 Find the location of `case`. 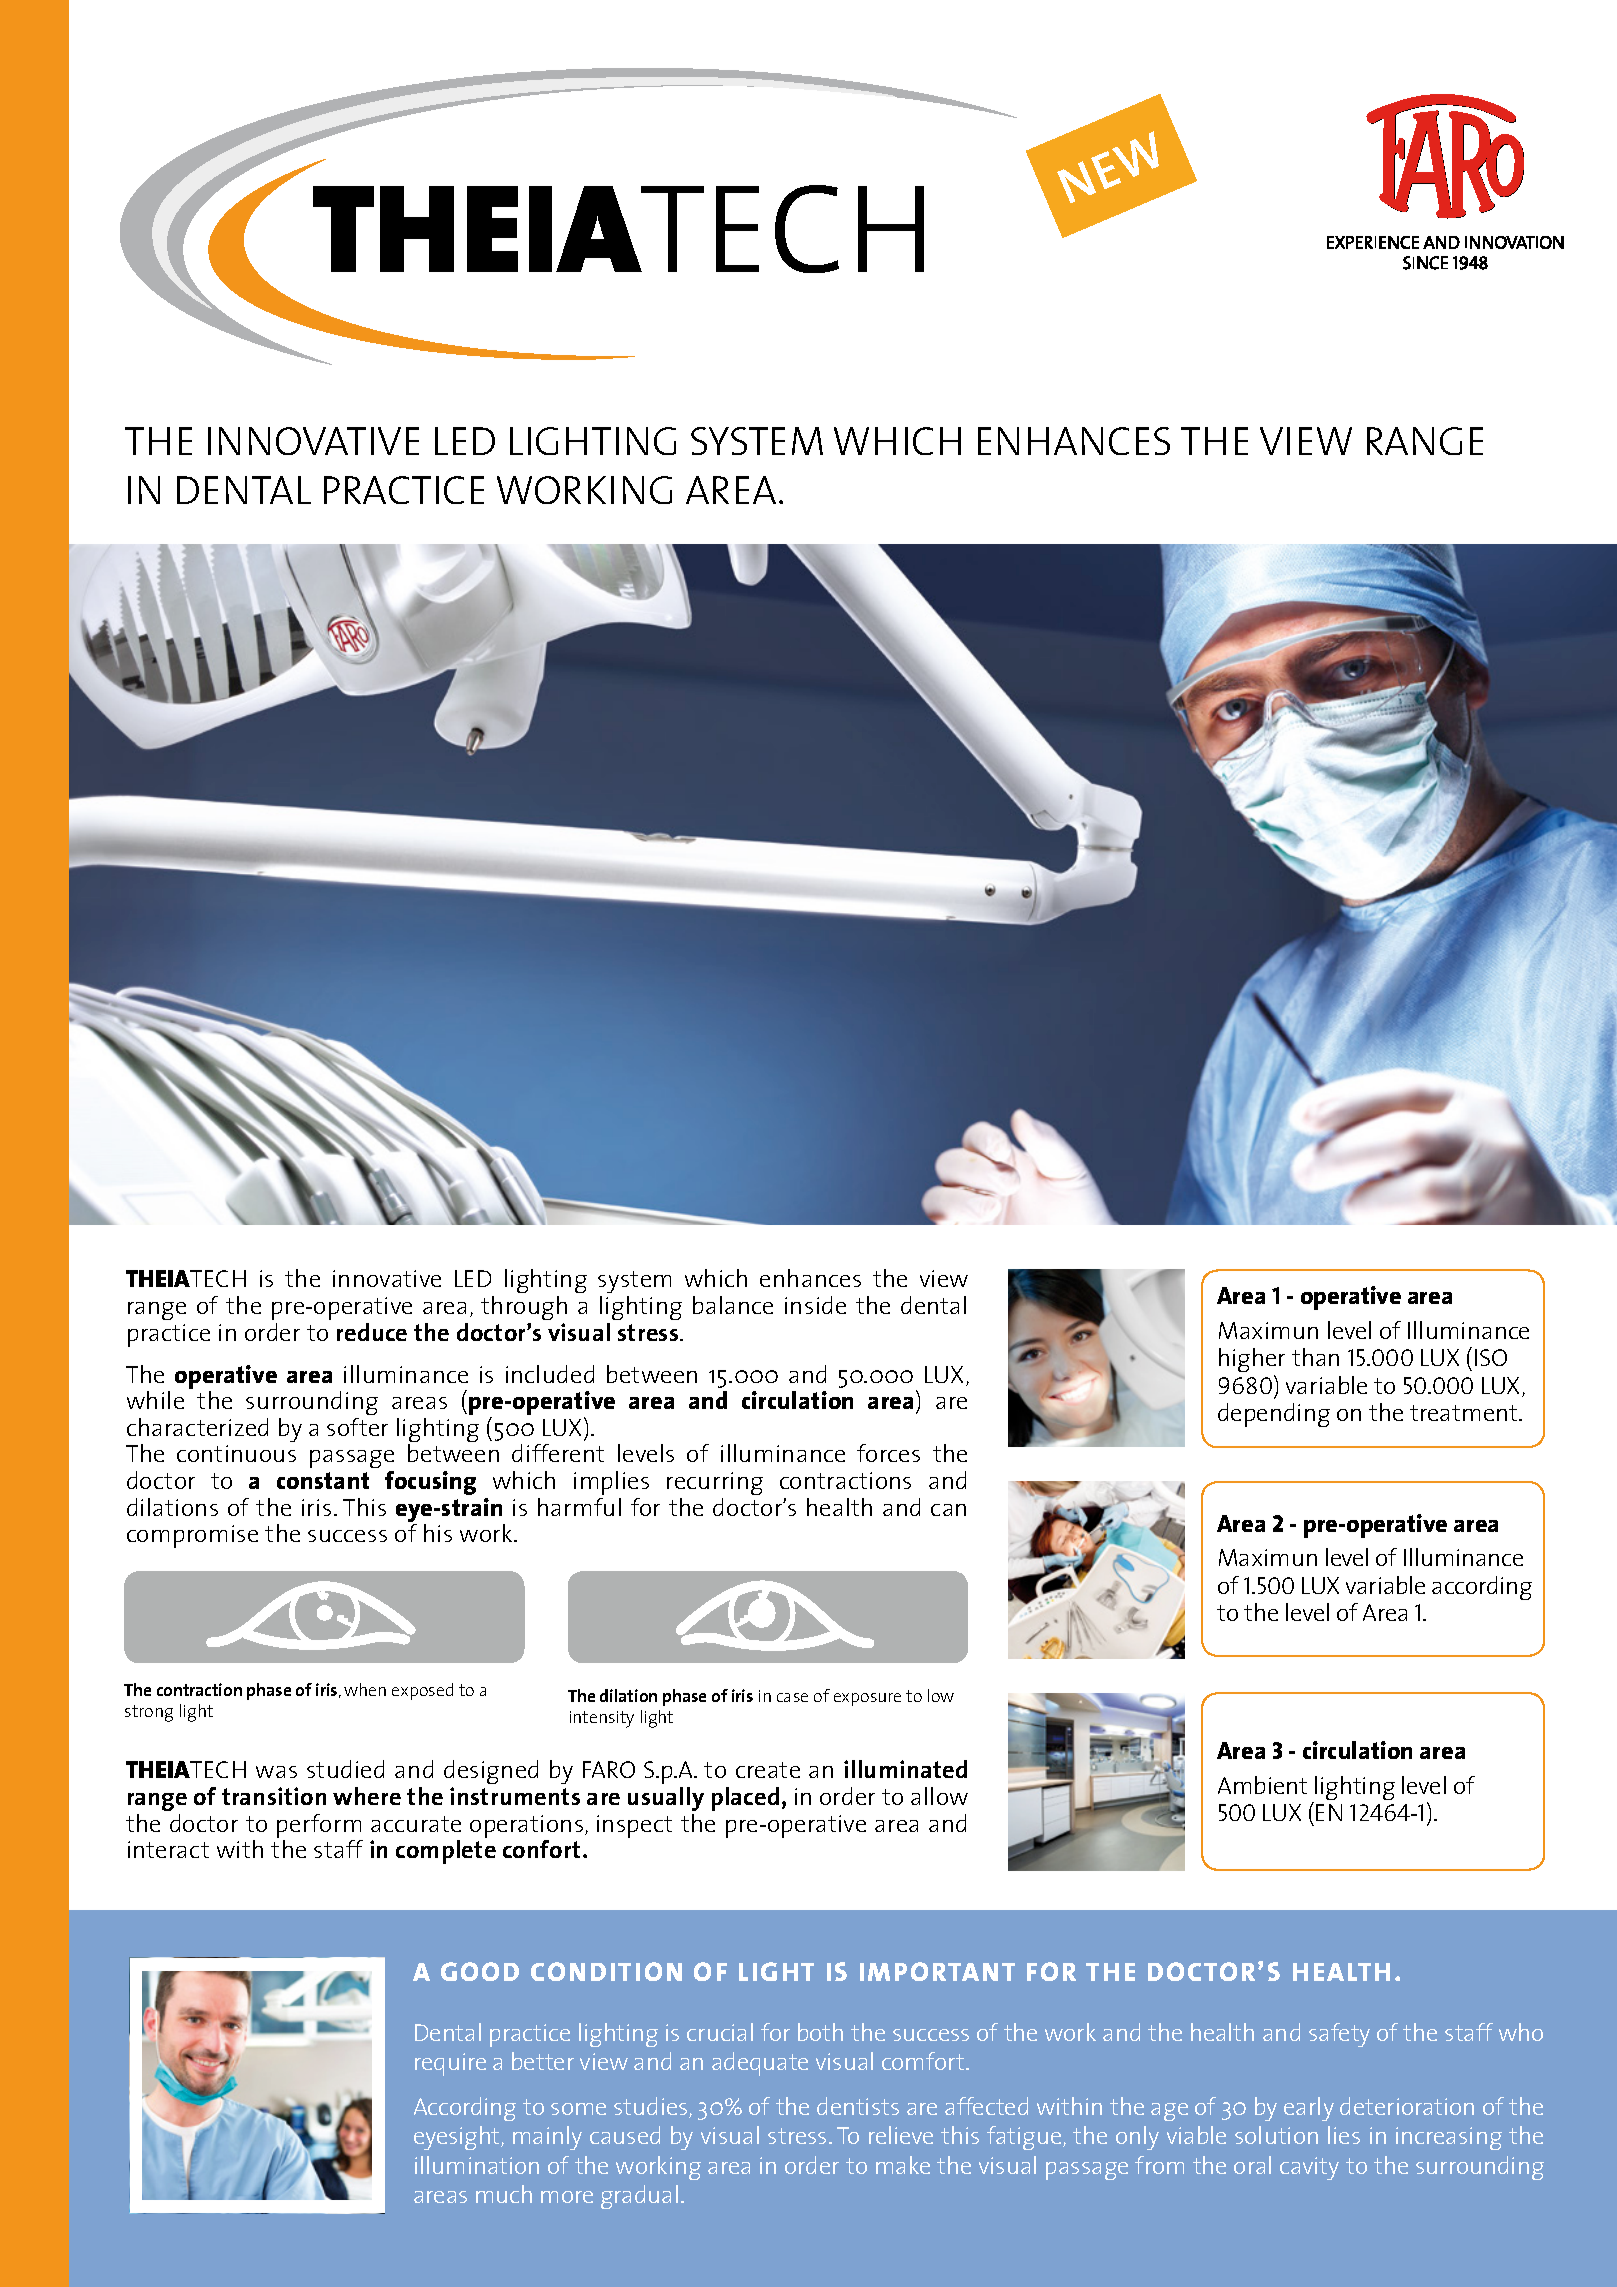

case is located at coordinates (792, 1697).
